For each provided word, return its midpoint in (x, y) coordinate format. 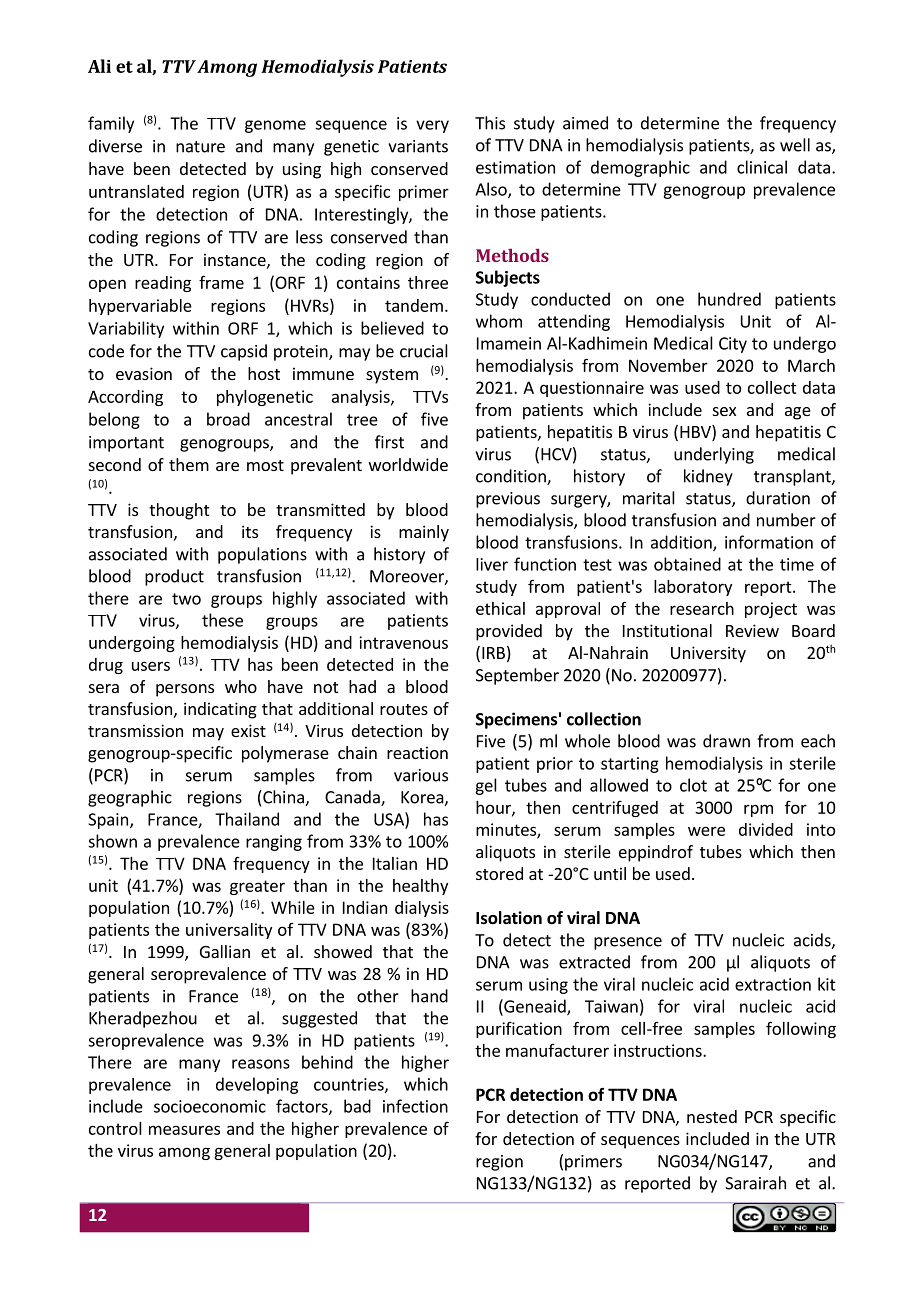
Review (752, 630)
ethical (500, 608)
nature (200, 147)
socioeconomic (210, 1106)
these (222, 620)
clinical (762, 167)
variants (418, 146)
